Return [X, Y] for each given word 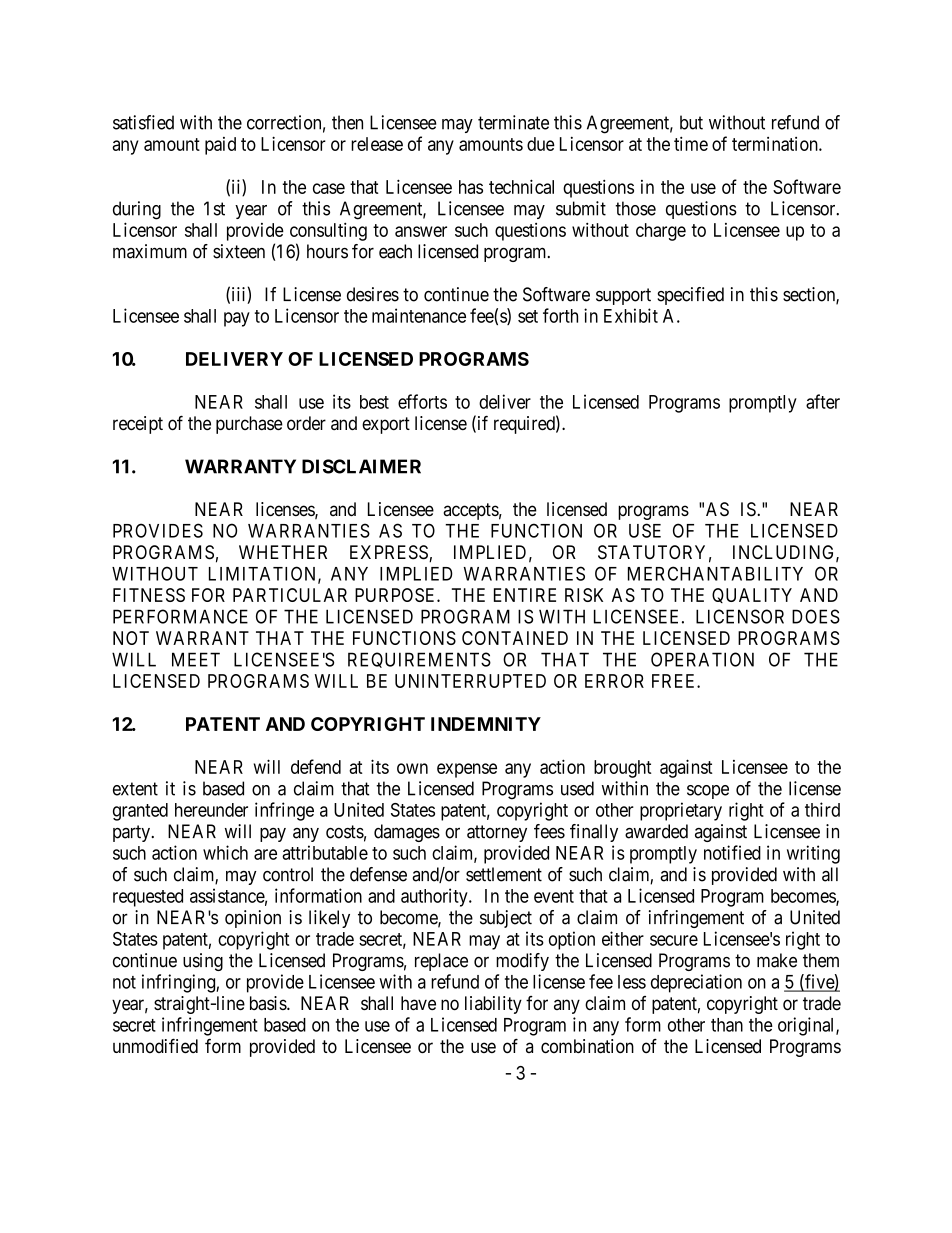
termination [776, 144]
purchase [249, 425]
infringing [179, 983]
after [823, 401]
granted [140, 812]
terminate [513, 122]
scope [708, 792]
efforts [422, 401]
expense [467, 770]
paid [220, 146]
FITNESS [149, 595]
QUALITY [752, 595]
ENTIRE [525, 595]
